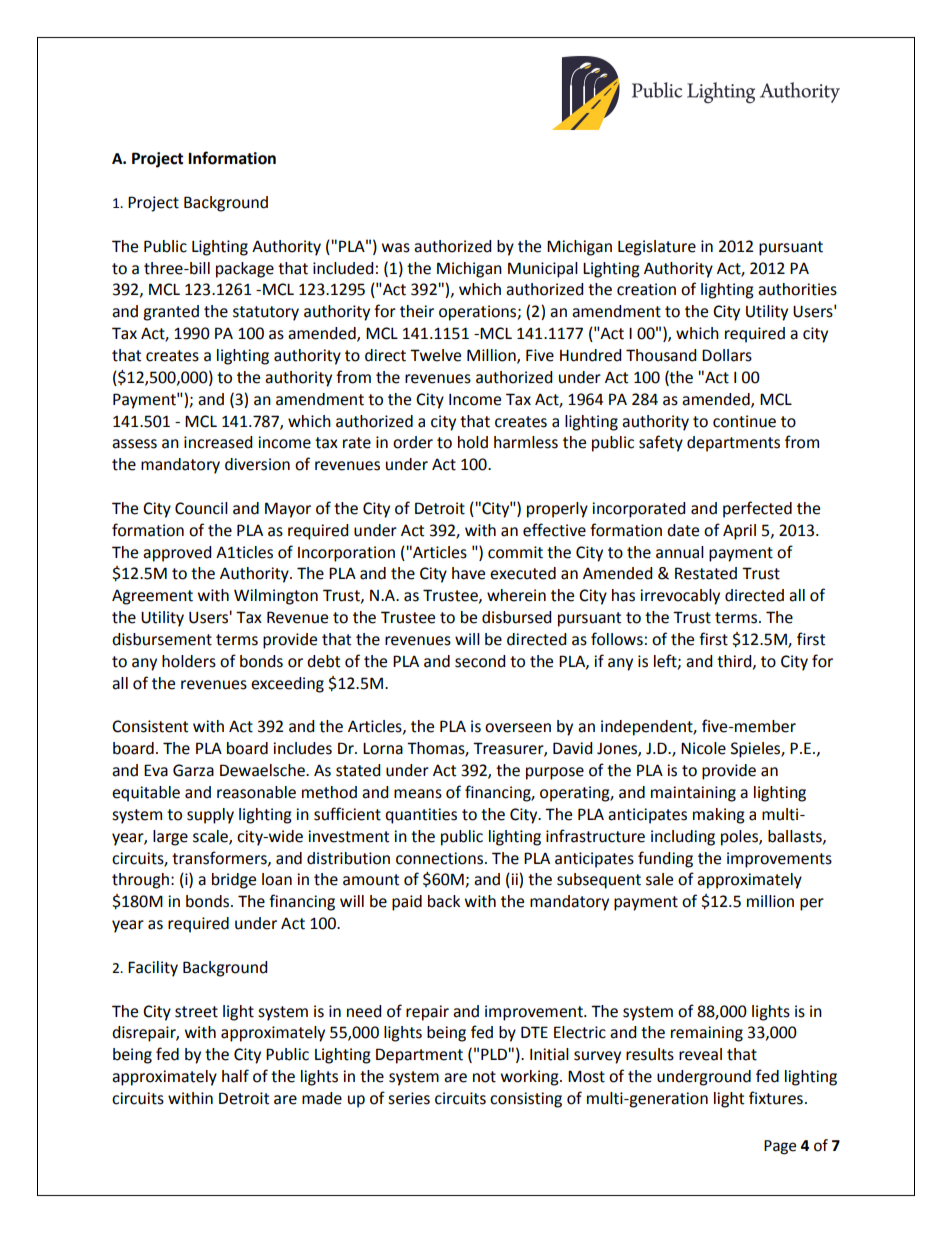  What do you see at coordinates (468, 573) in the screenshot?
I see `have` at bounding box center [468, 573].
